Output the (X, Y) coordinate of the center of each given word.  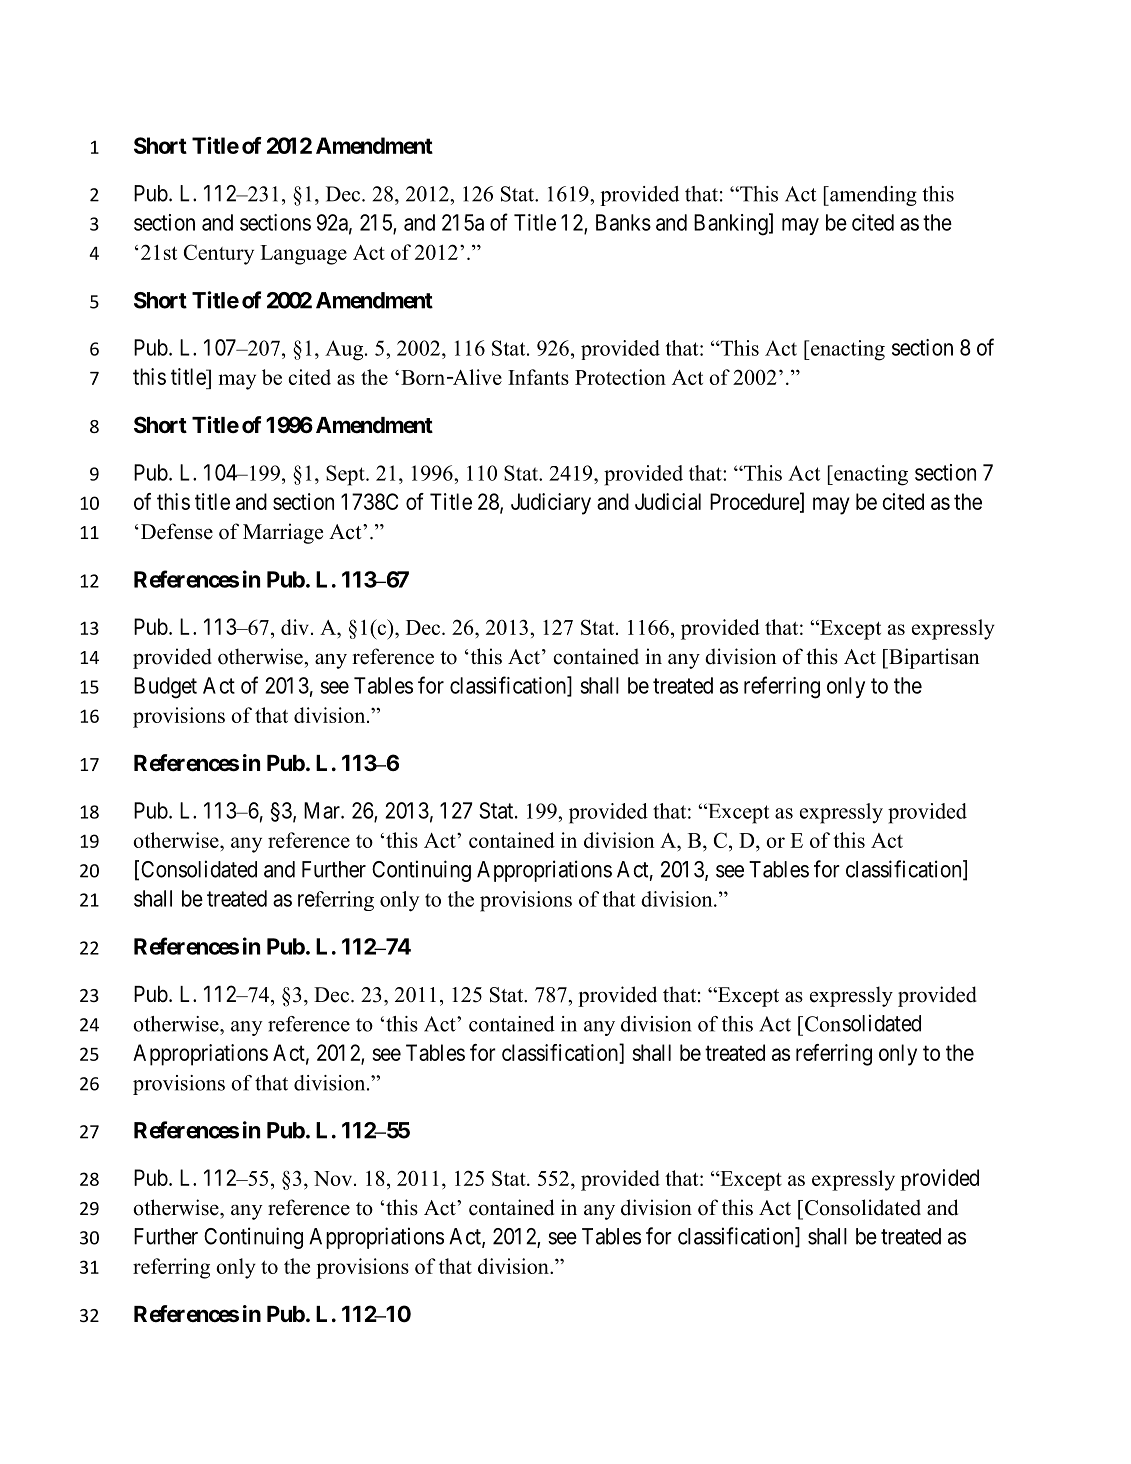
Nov (334, 1178)
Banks (623, 222)
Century (219, 254)
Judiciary (551, 504)
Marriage (283, 533)
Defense (175, 531)
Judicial (668, 501)
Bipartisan (933, 658)
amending (872, 196)
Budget (165, 688)
